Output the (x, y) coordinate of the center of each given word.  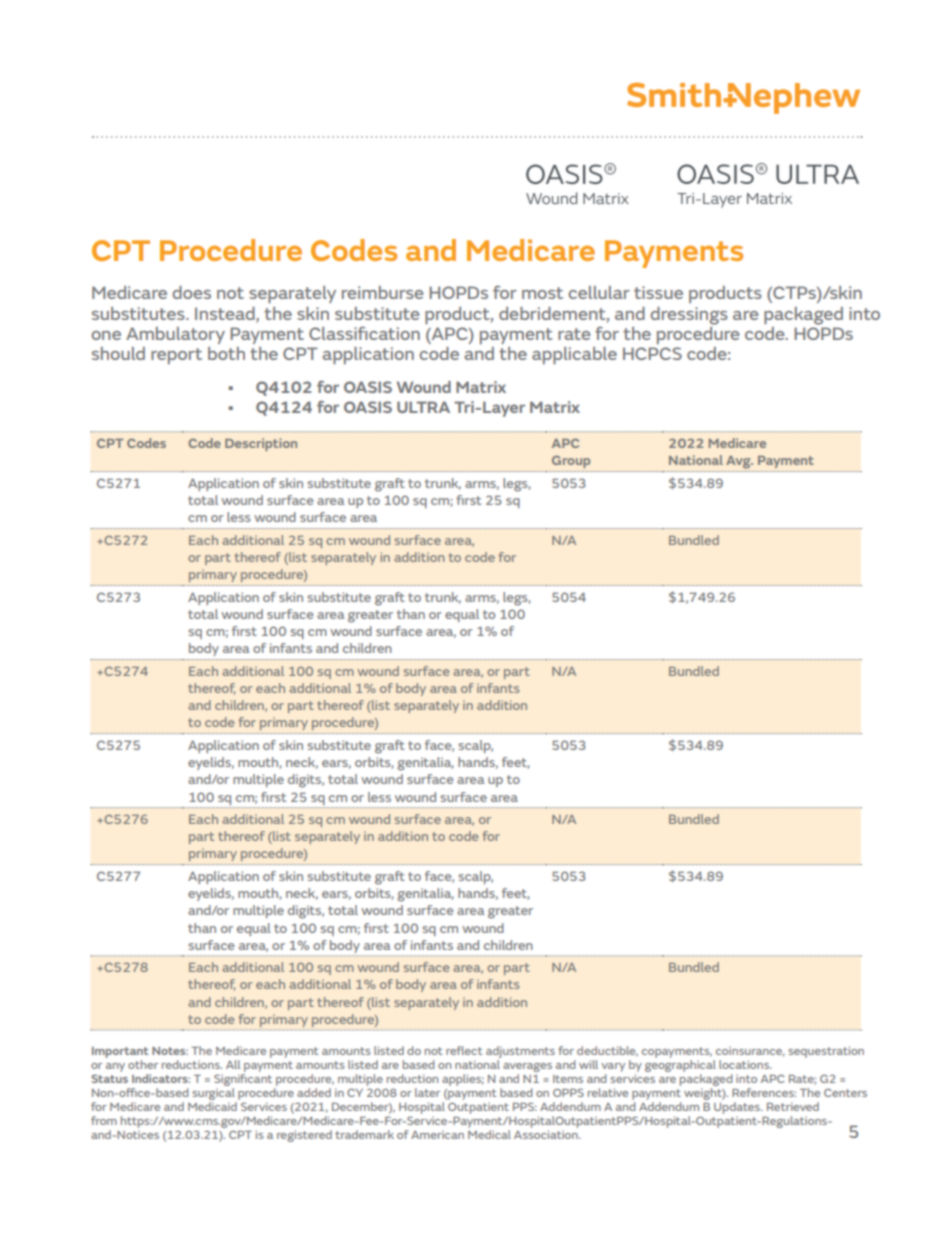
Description (261, 444)
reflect (464, 1050)
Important (120, 1054)
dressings (689, 316)
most (542, 293)
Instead (226, 314)
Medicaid (212, 1106)
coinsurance (750, 1051)
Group (571, 461)
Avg (739, 462)
